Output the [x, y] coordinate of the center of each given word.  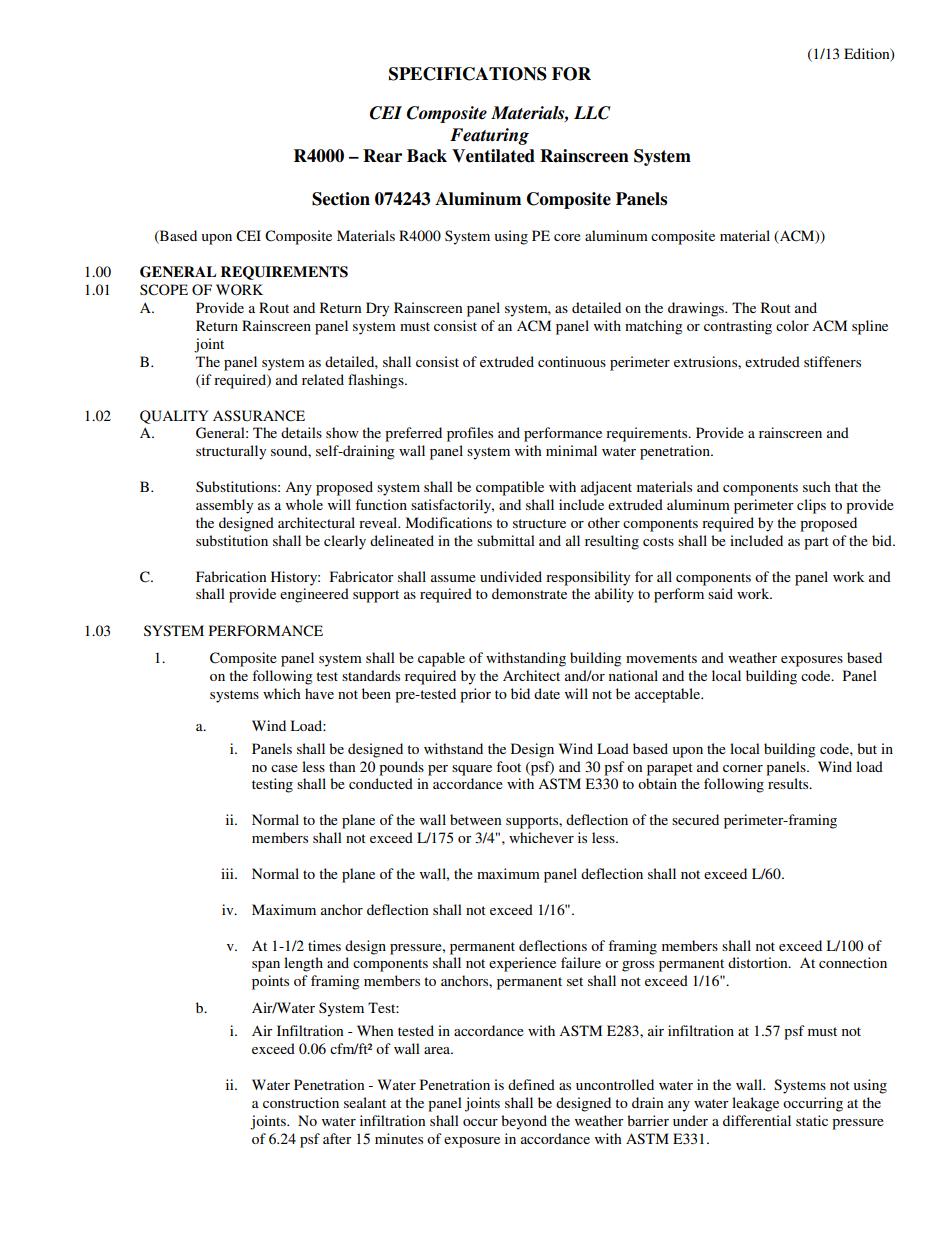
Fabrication [231, 576]
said [720, 593]
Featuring [489, 136]
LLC [592, 113]
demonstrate [529, 593]
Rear [382, 156]
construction [301, 1102]
